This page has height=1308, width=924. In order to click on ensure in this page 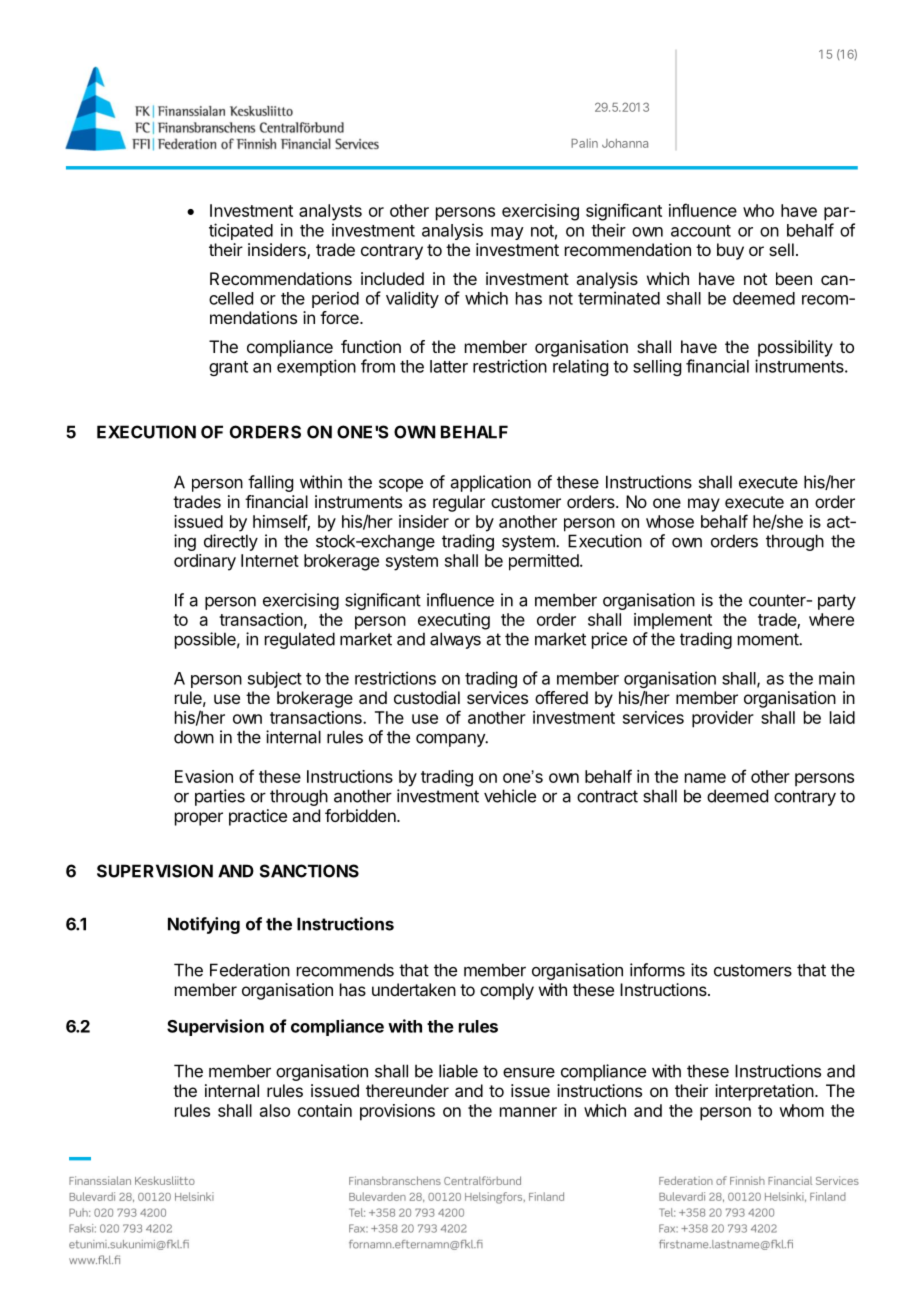, I will do `click(529, 1073)`.
